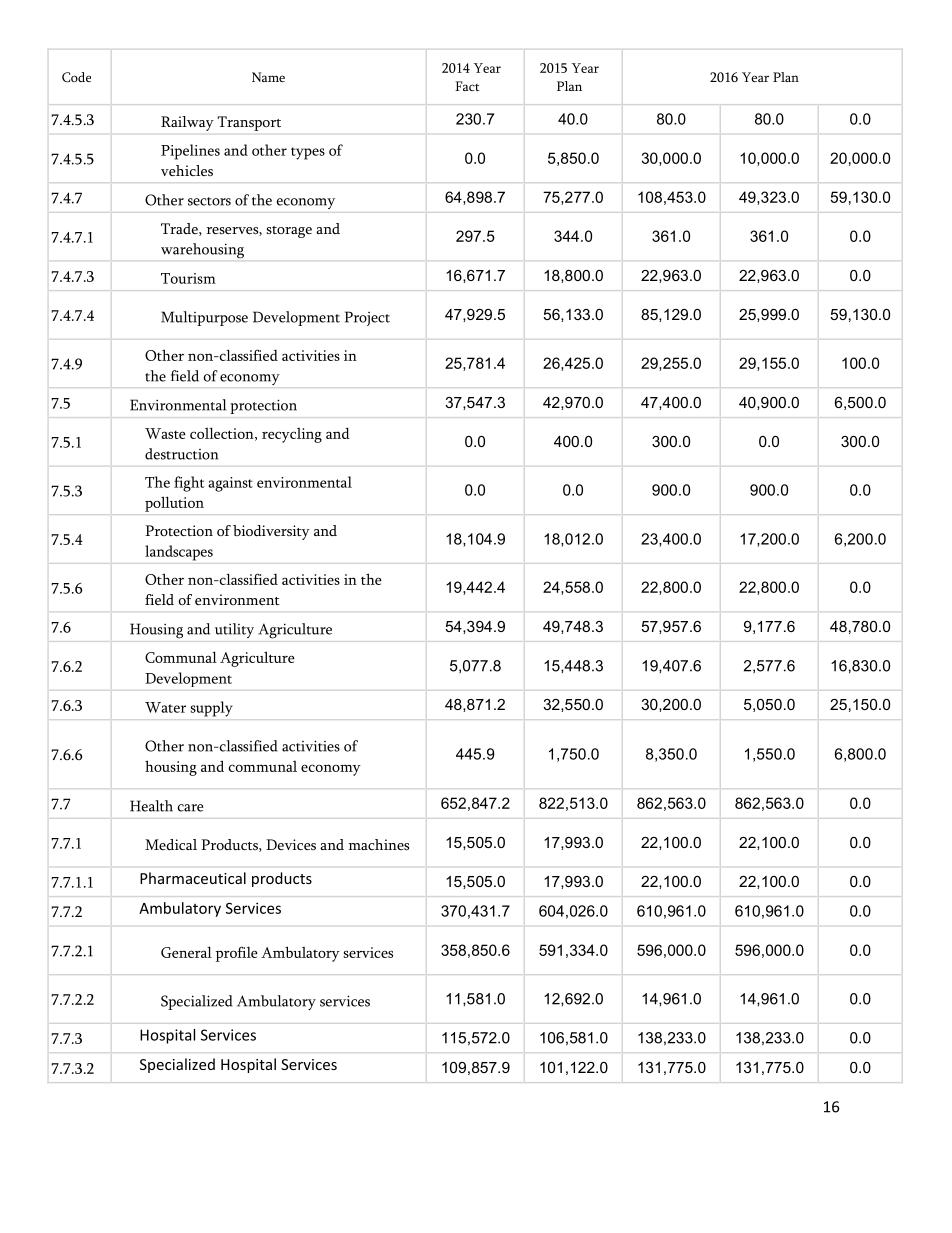 The width and height of the screenshot is (952, 1233). Describe the element at coordinates (367, 318) in the screenshot. I see `Project` at that location.
